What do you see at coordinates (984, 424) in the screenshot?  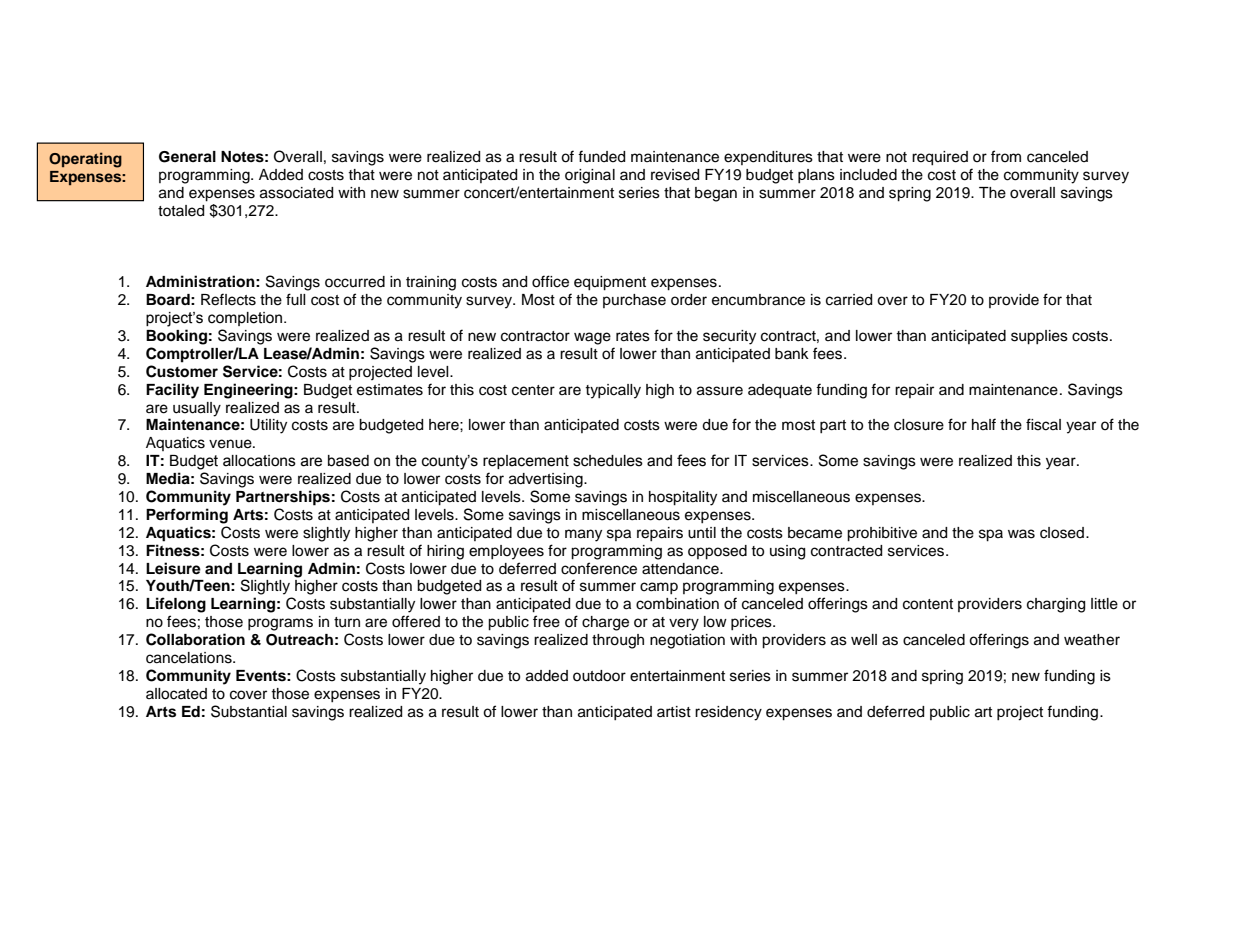 I see `half` at bounding box center [984, 424].
